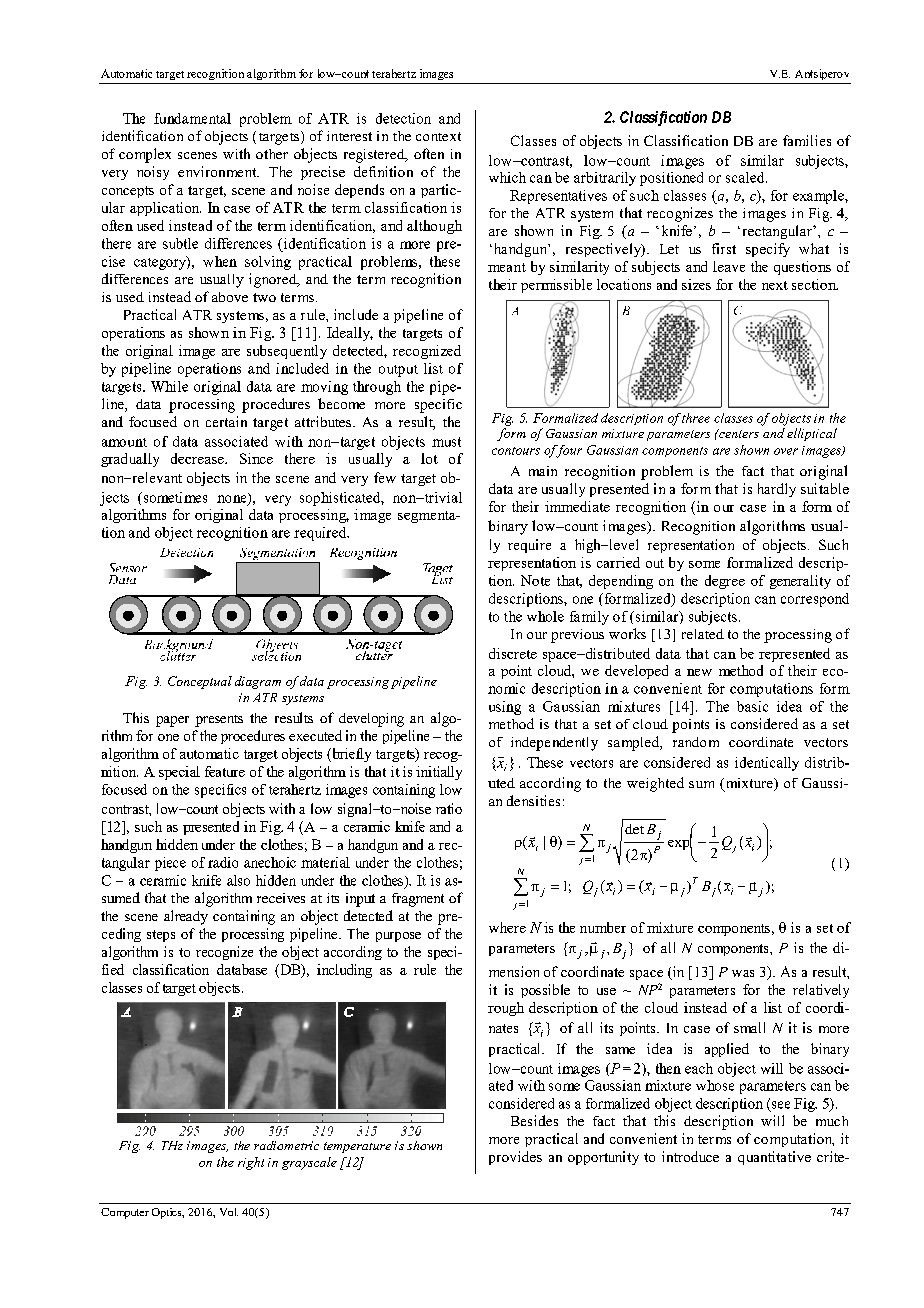  I want to click on was, so click(743, 973).
